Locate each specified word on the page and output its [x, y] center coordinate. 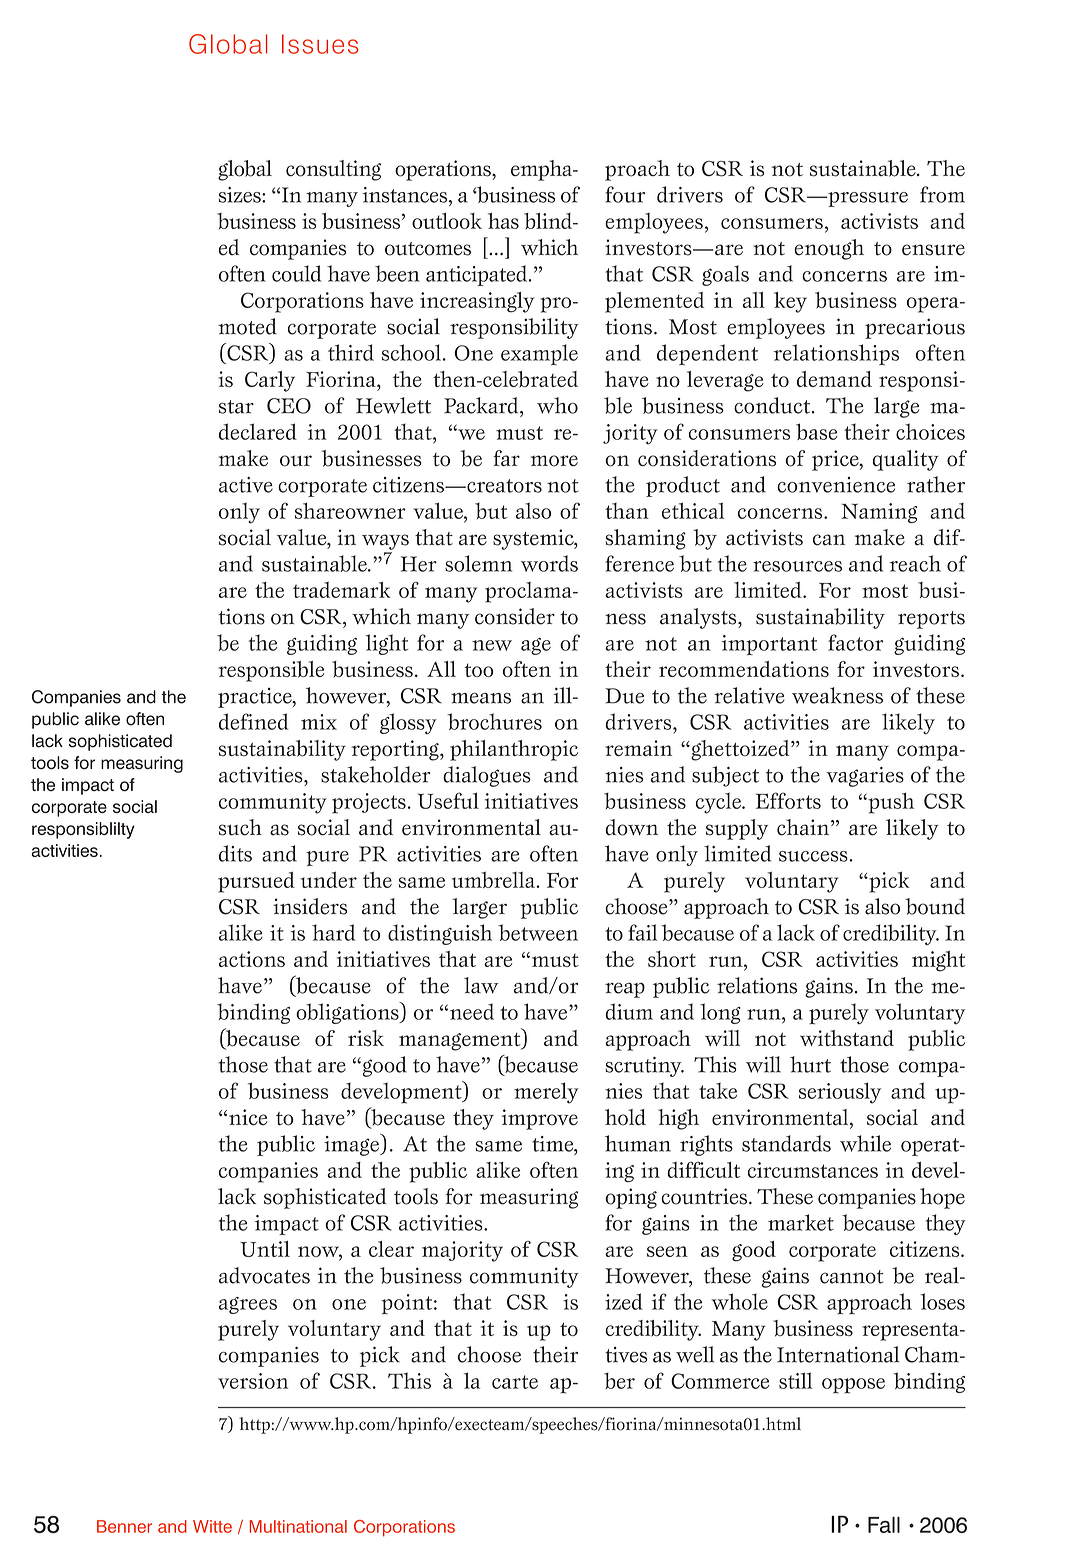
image [352, 1145]
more [554, 461]
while [865, 1143]
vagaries [865, 777]
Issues [320, 44]
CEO [289, 406]
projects [369, 803]
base [817, 431]
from [942, 194]
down [632, 827]
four [625, 194]
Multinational [298, 1526]
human [638, 1143]
